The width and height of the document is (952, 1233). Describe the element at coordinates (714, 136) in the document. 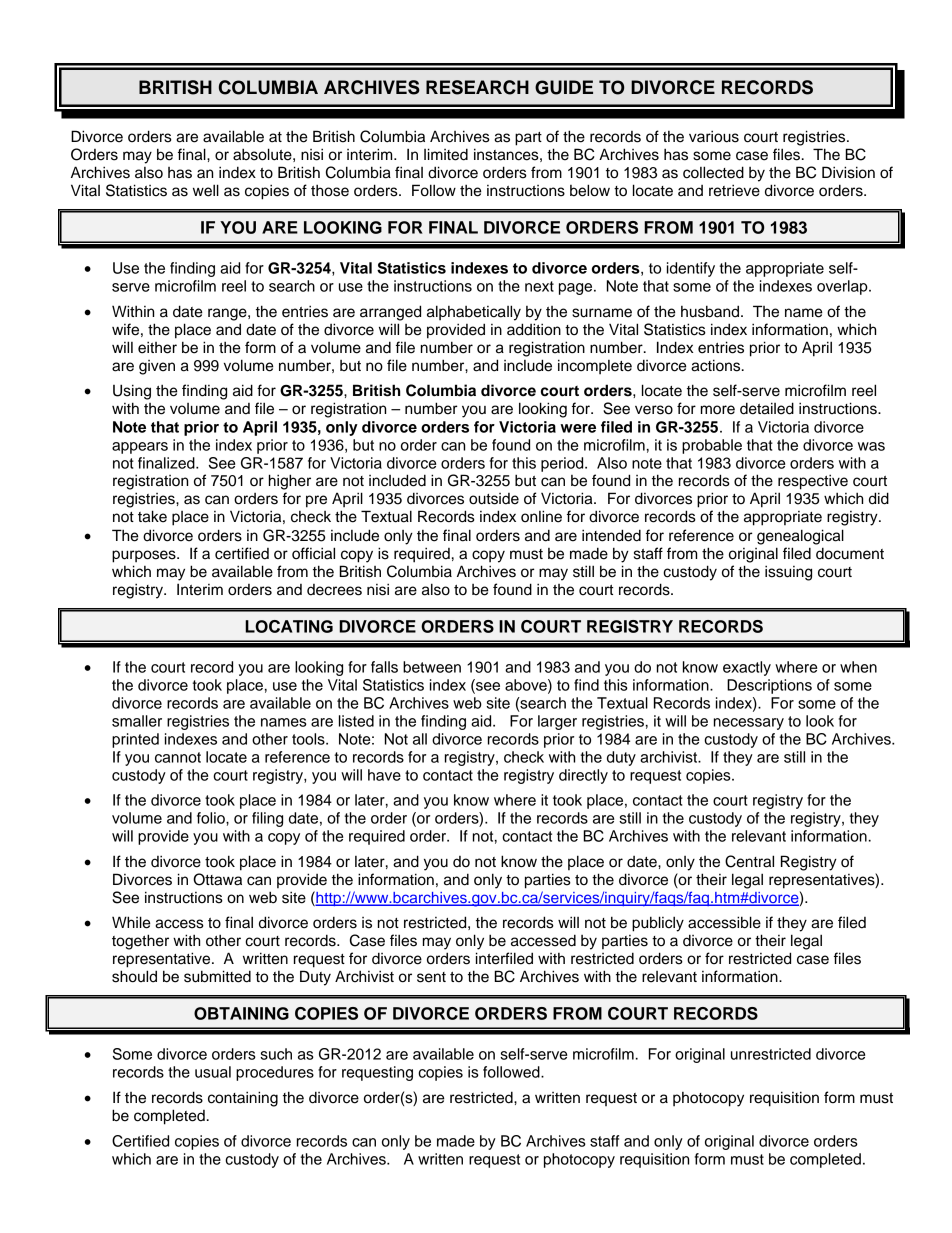

I see `various` at that location.
